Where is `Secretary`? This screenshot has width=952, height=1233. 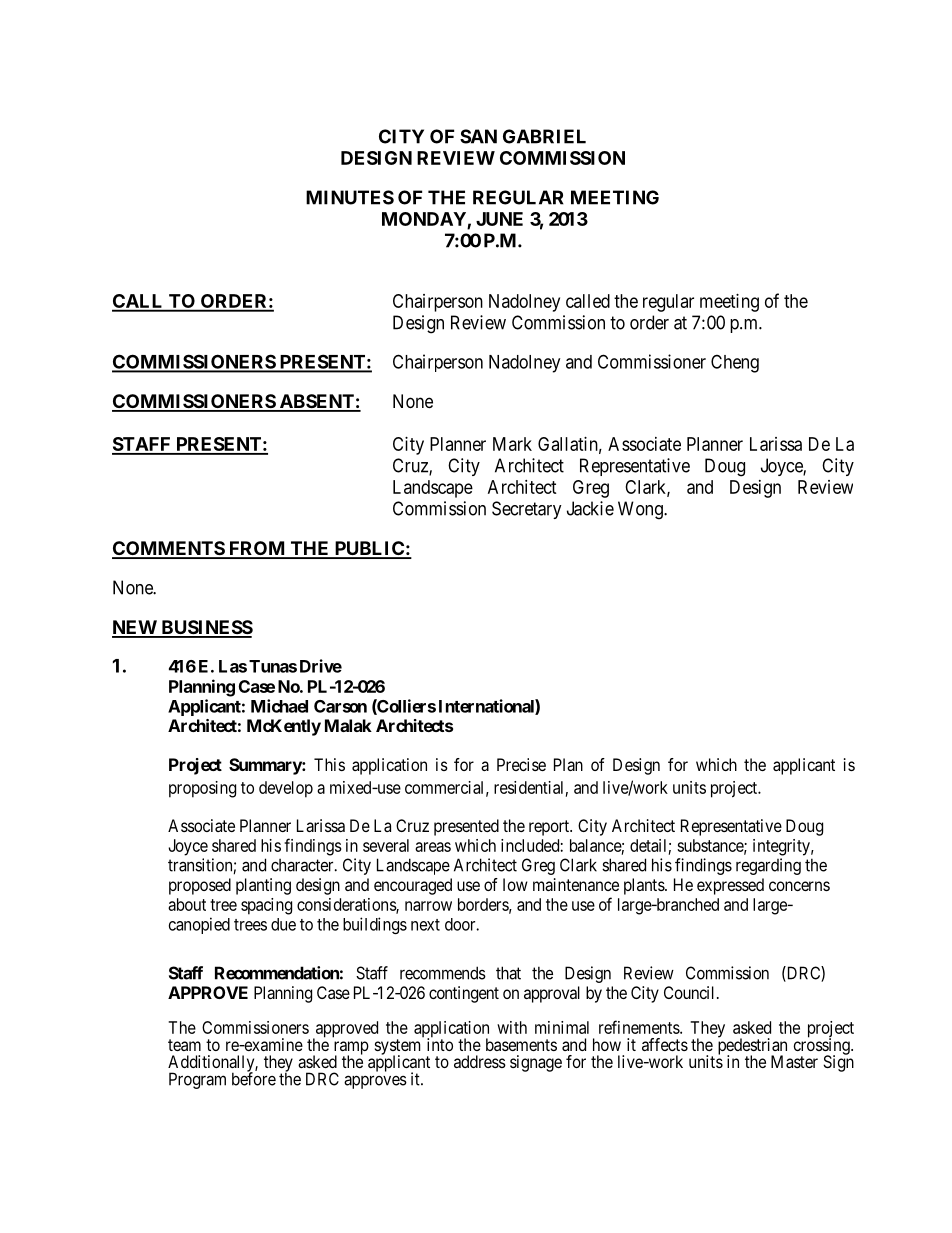
Secretary is located at coordinates (527, 510).
